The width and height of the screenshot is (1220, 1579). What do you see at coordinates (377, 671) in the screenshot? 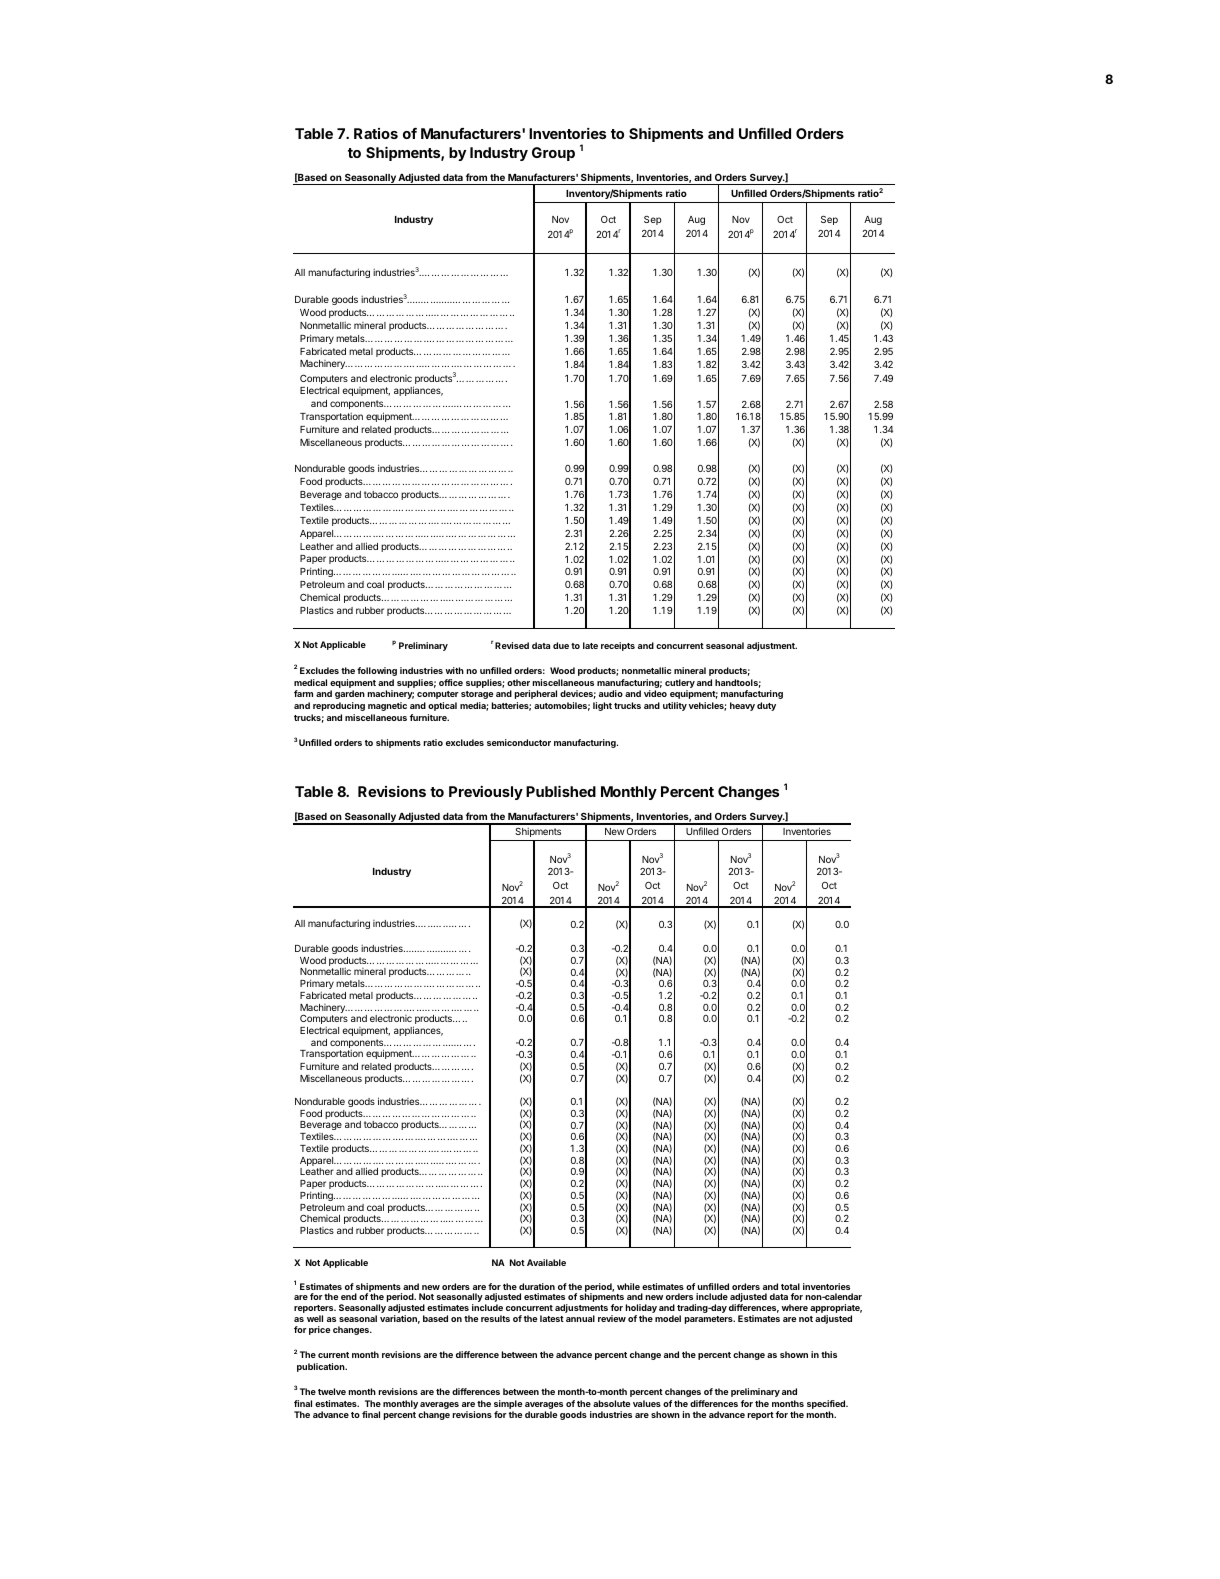
I see `following` at bounding box center [377, 671].
